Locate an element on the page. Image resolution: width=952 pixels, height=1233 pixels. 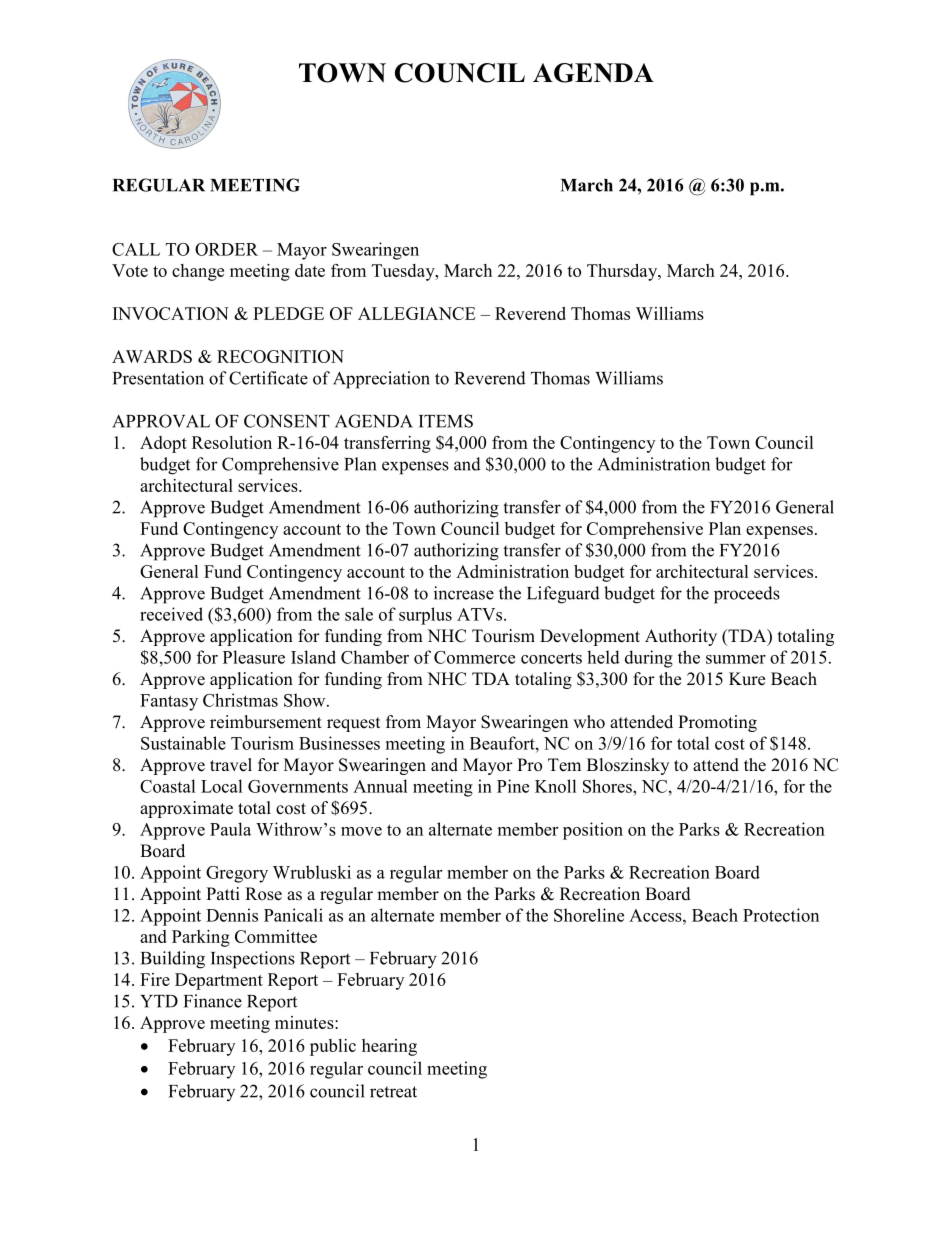
Pleasure is located at coordinates (254, 657).
